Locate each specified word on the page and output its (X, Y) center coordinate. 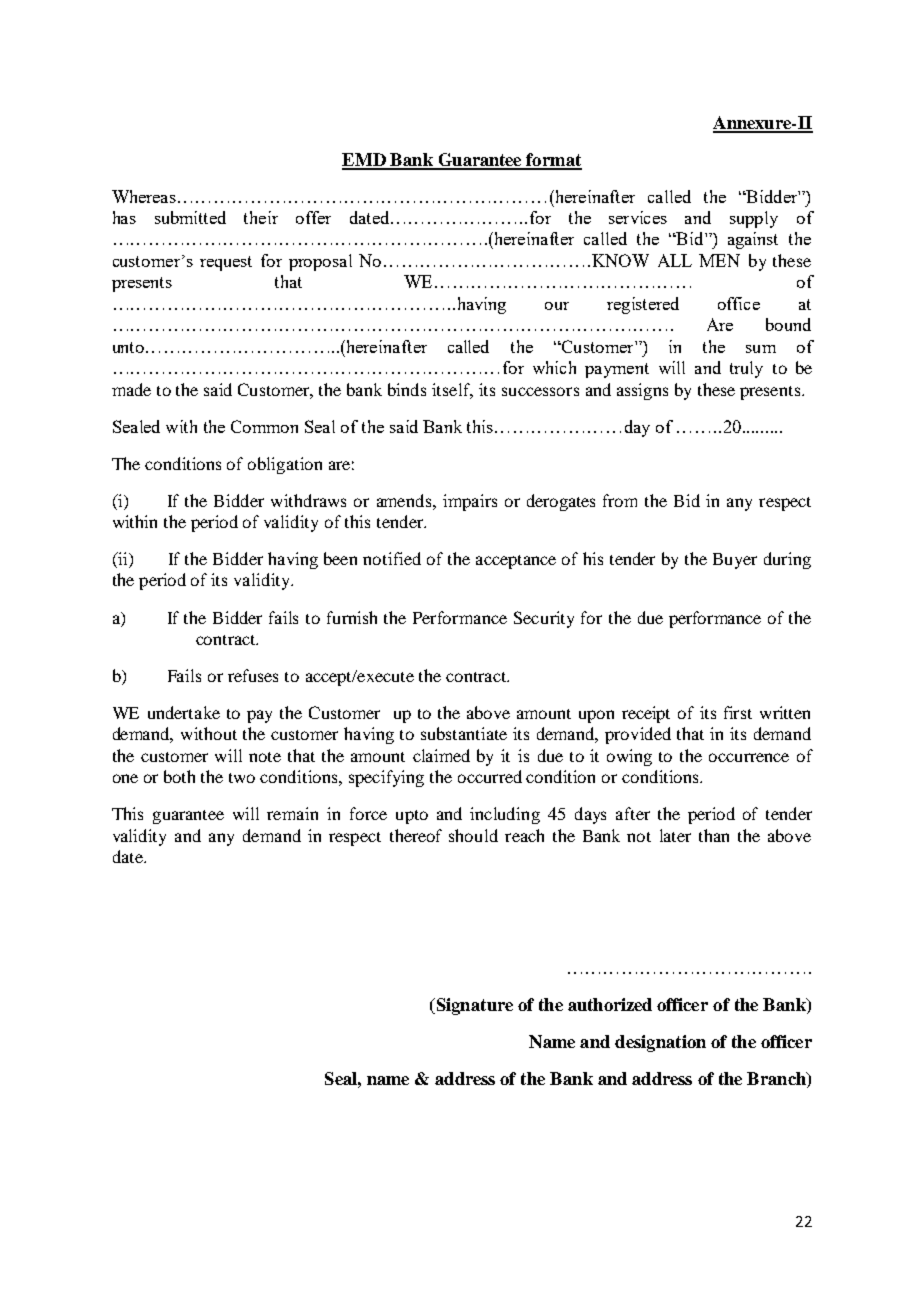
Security (544, 619)
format (553, 161)
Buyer (735, 561)
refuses (253, 675)
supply (754, 219)
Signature (473, 1006)
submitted (190, 217)
